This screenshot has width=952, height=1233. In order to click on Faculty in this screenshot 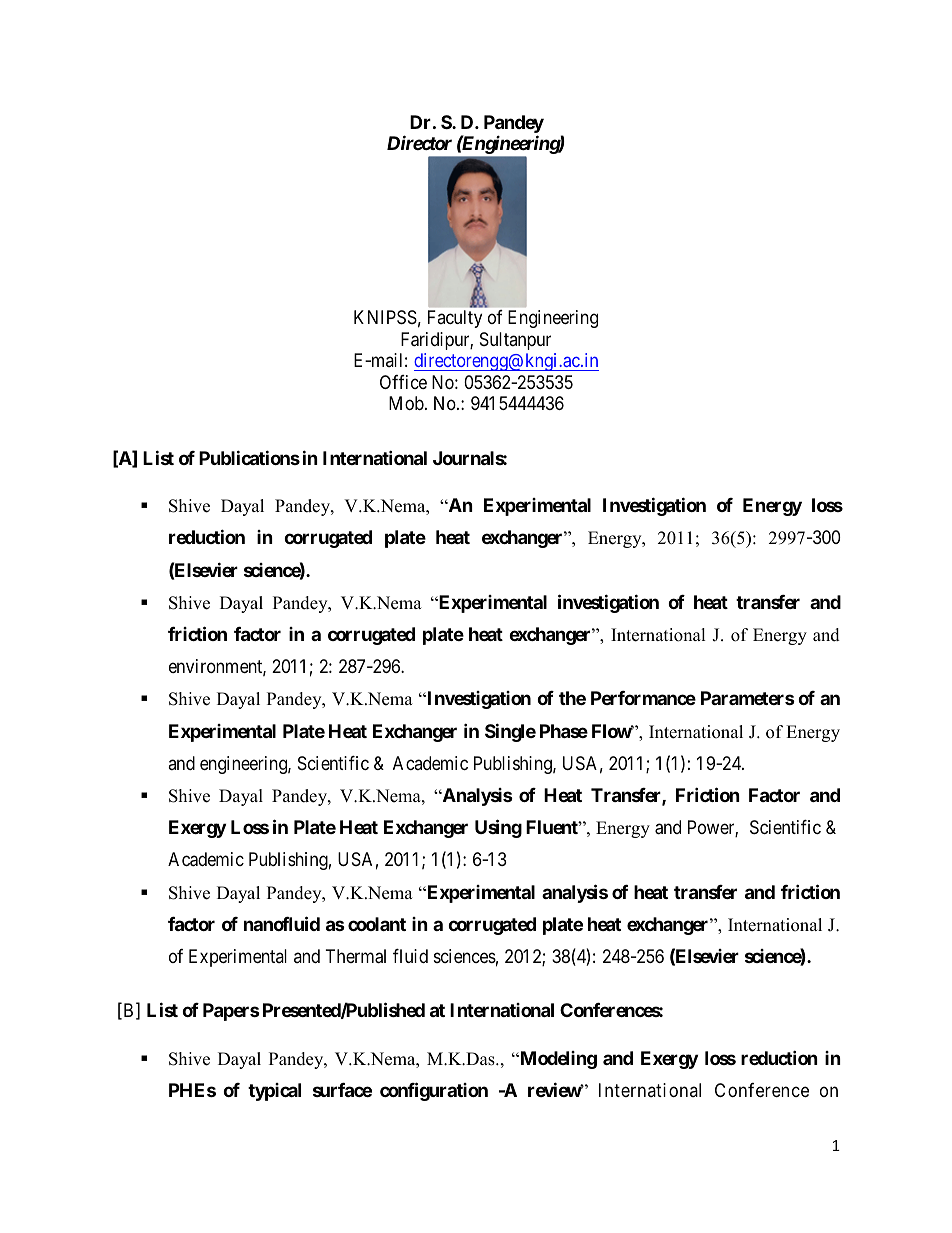, I will do `click(455, 319)`.
